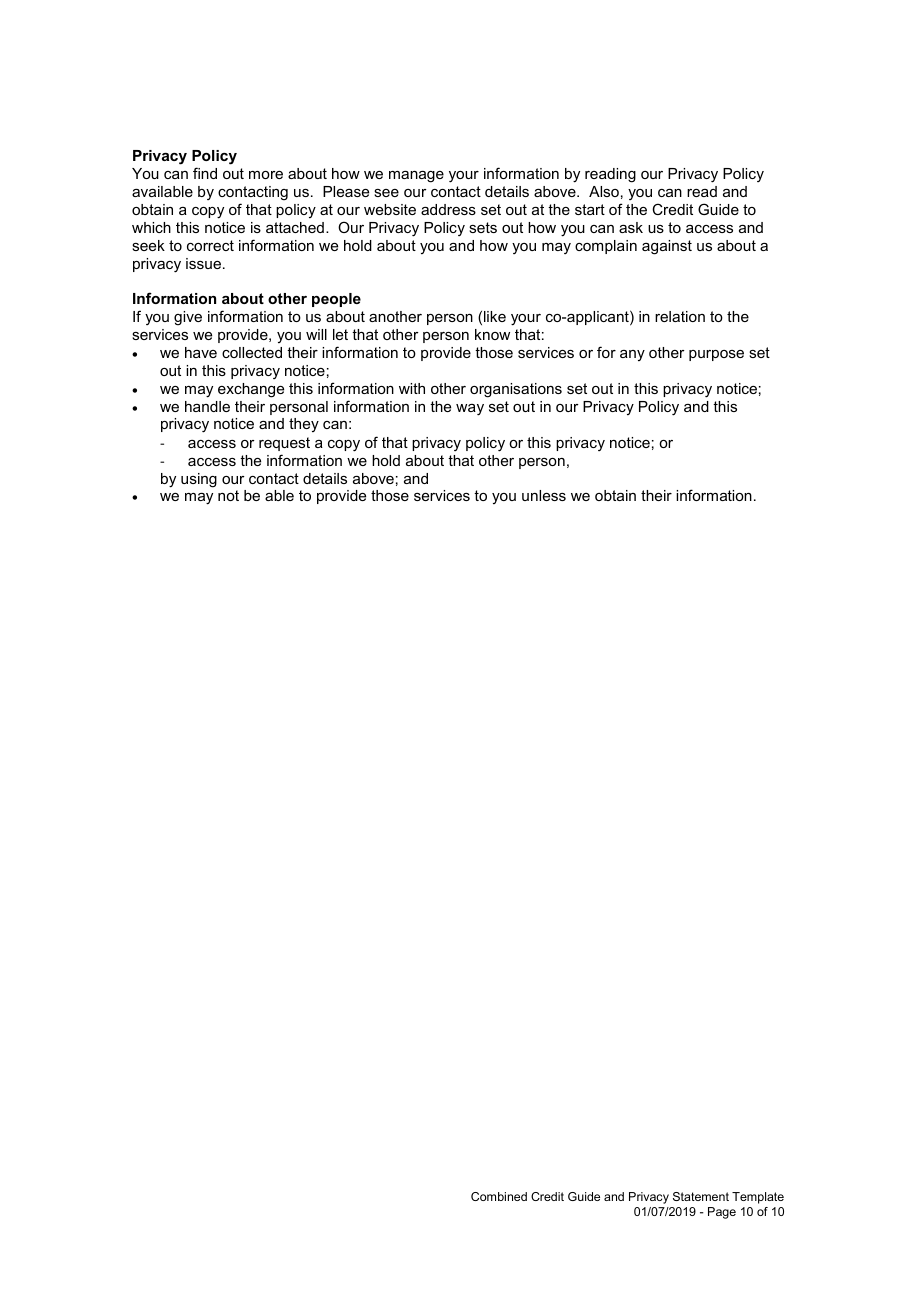  I want to click on unless, so click(544, 495).
